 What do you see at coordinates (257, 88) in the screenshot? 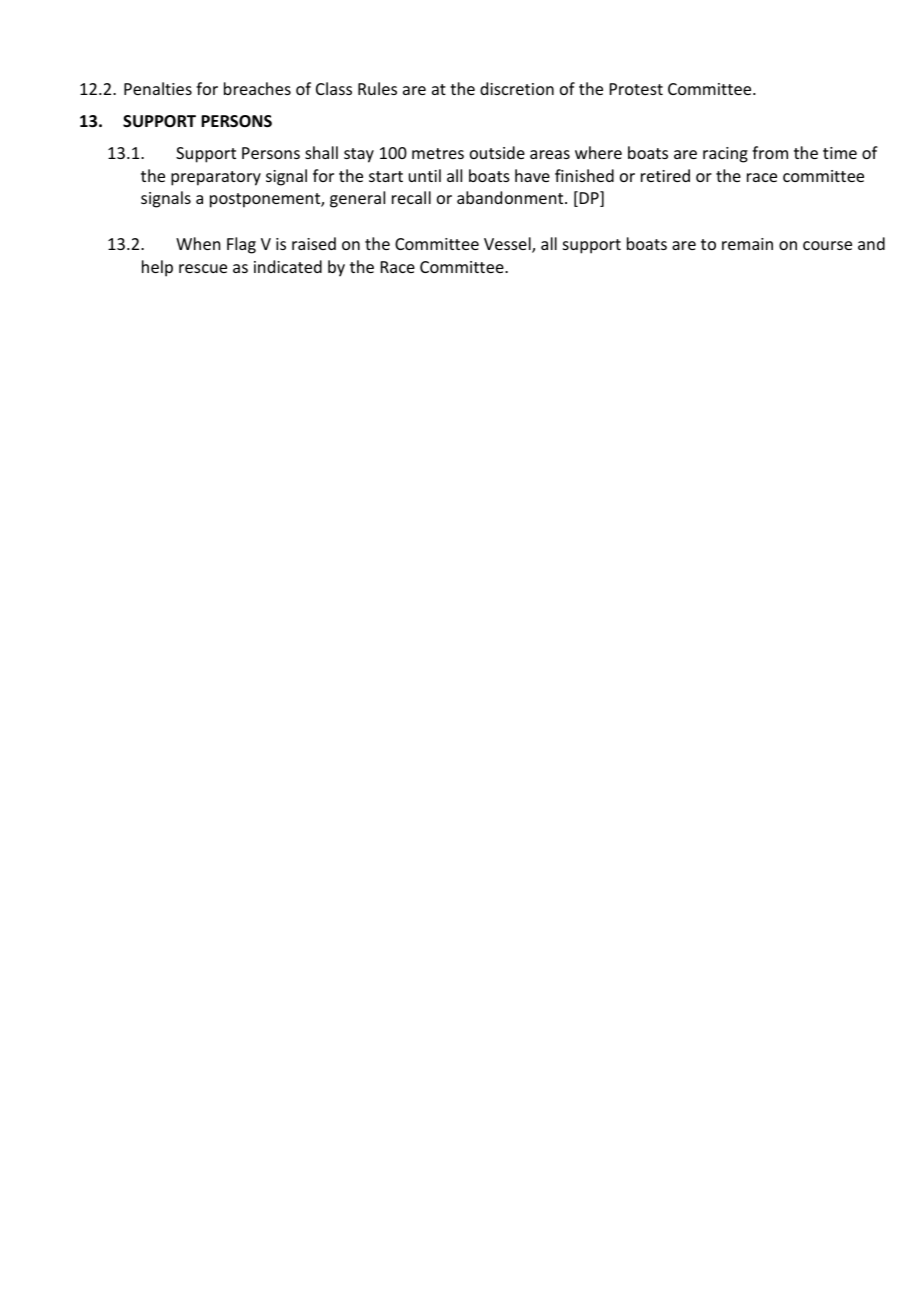
I see `breaches` at bounding box center [257, 88].
